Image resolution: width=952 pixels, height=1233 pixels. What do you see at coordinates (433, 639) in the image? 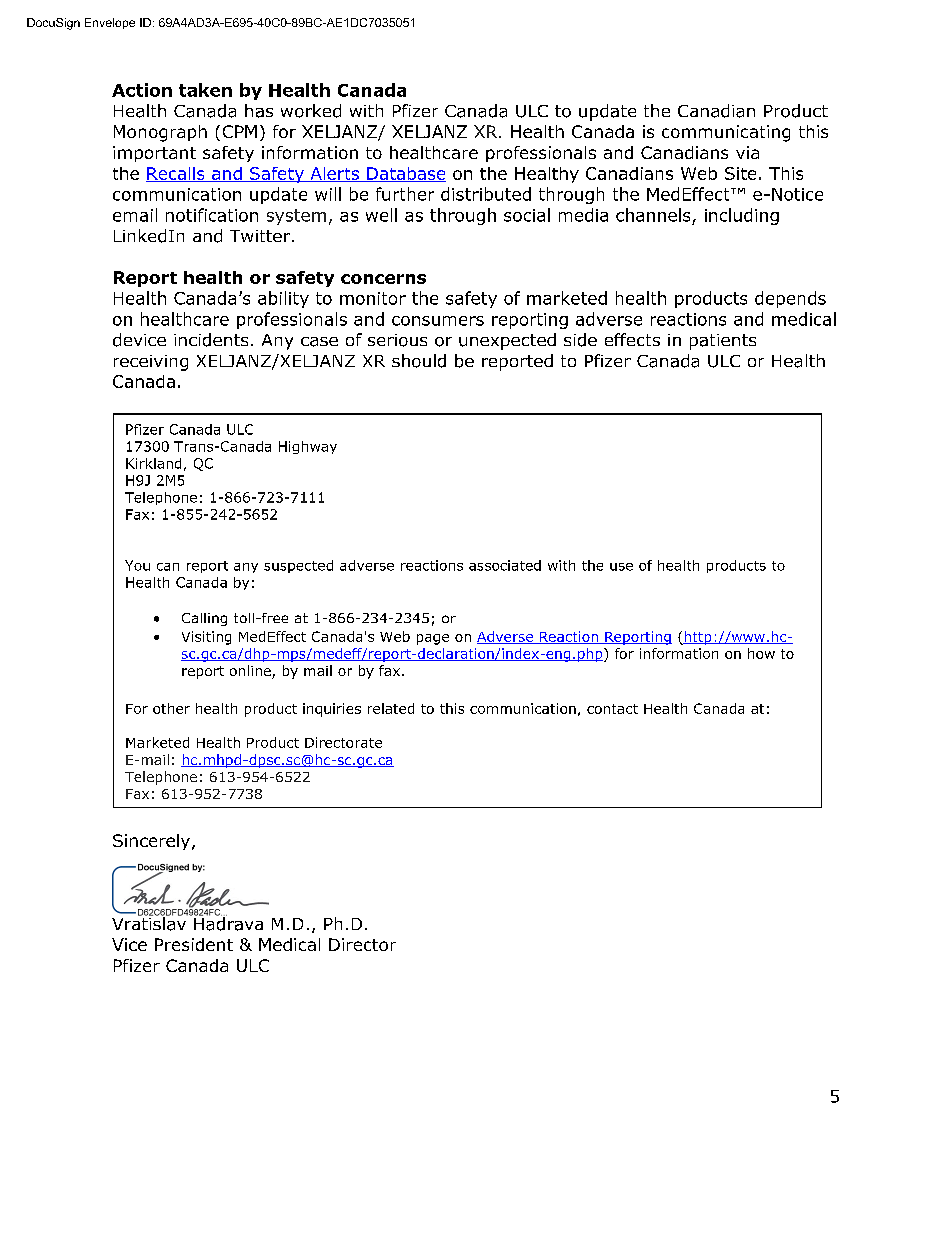
I see `page` at bounding box center [433, 639].
